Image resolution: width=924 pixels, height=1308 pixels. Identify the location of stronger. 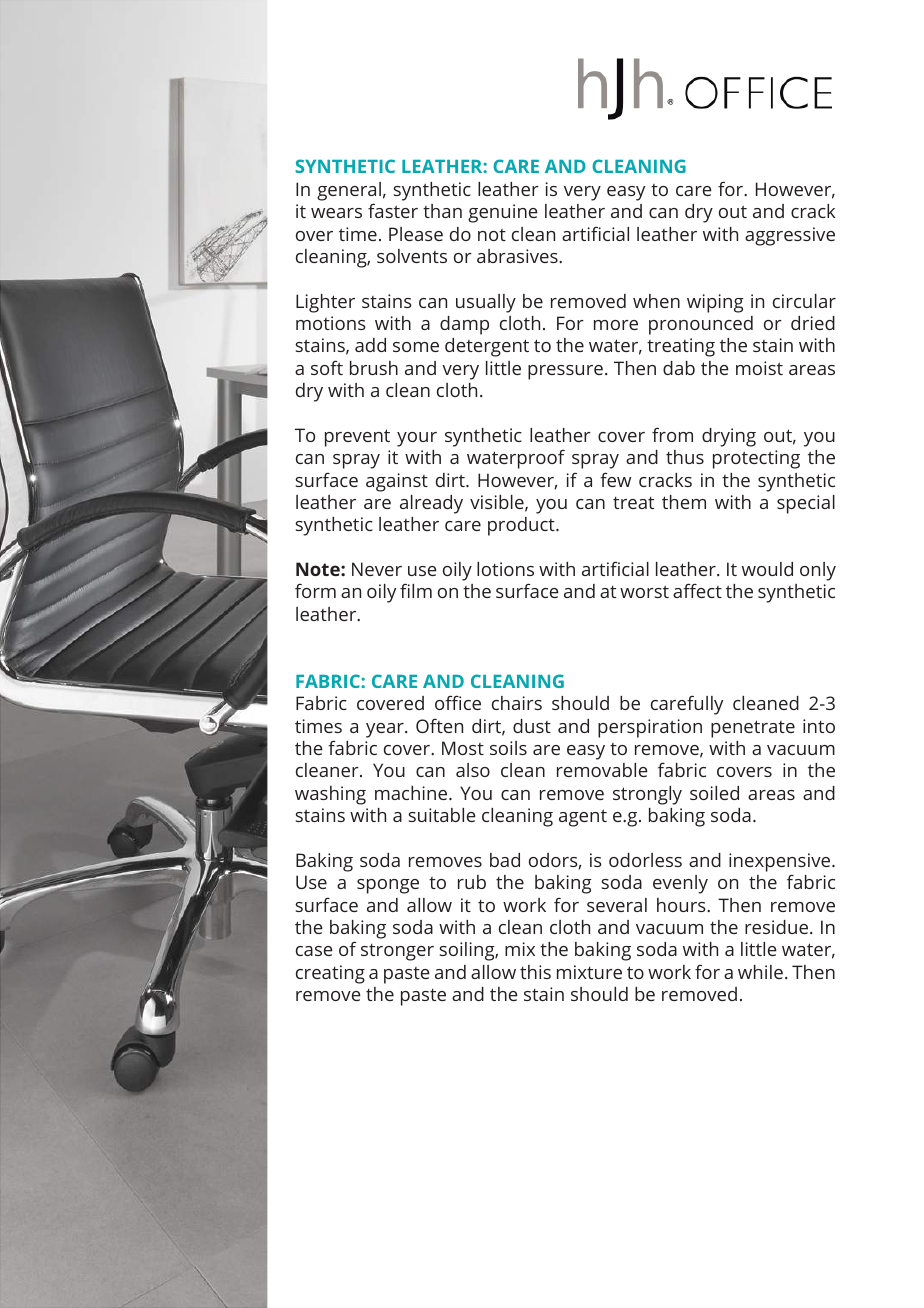
(397, 952).
